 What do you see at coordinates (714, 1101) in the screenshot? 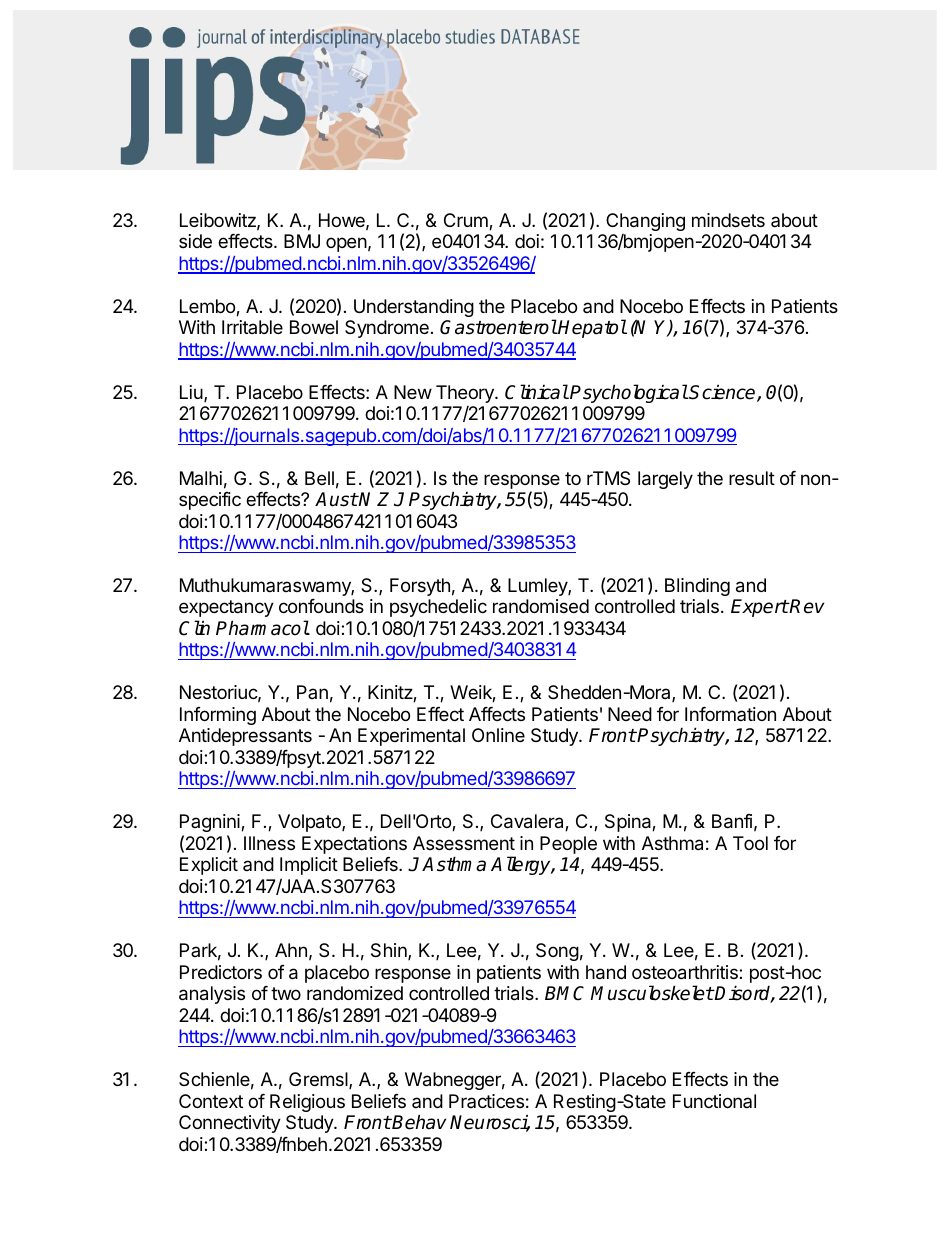
I see `Functional` at bounding box center [714, 1101].
